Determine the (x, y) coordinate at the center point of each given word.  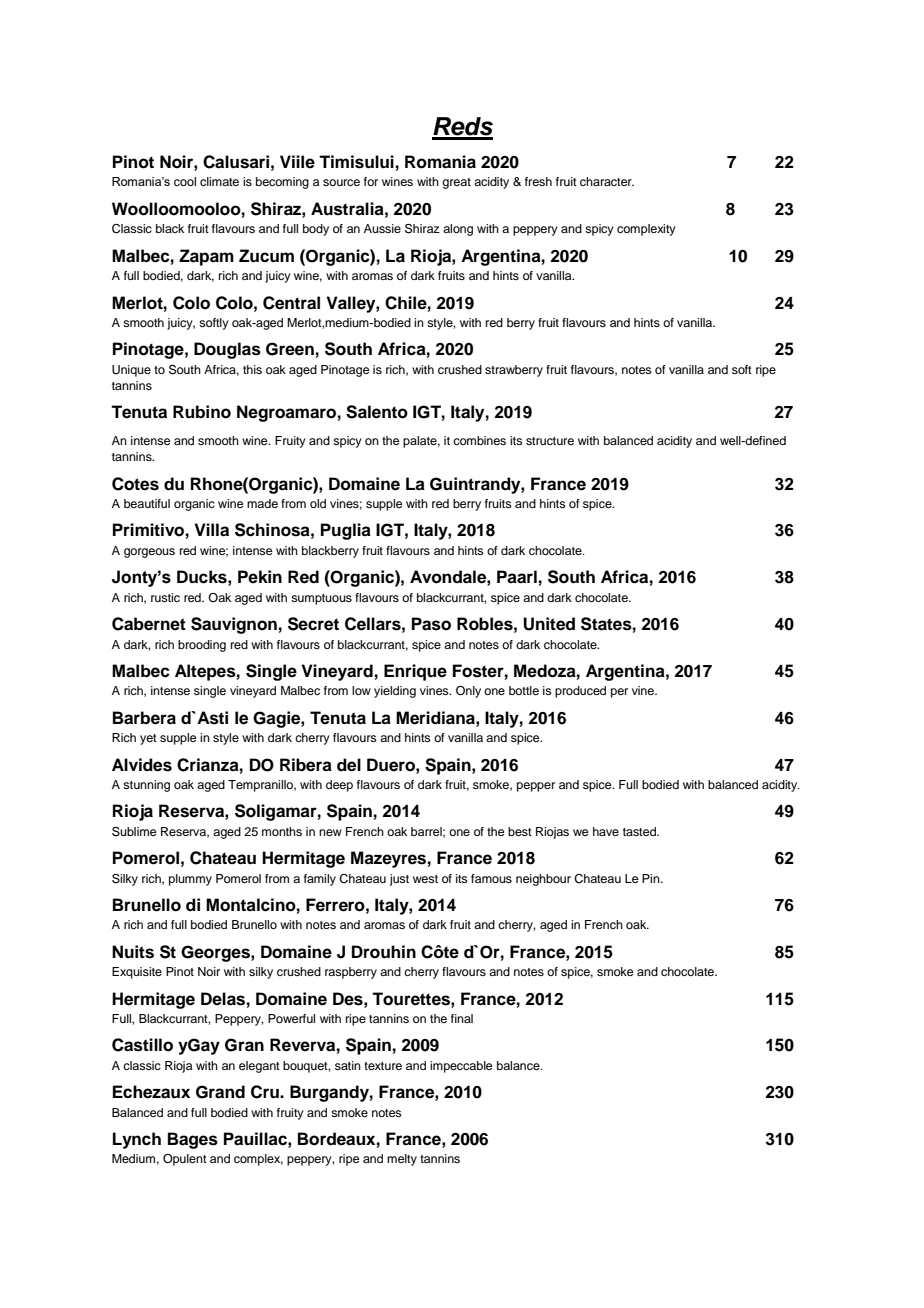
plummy (190, 880)
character (607, 181)
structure (550, 441)
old (318, 503)
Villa (211, 530)
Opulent (185, 1160)
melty (402, 1160)
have (606, 831)
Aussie (382, 228)
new (330, 832)
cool (185, 181)
